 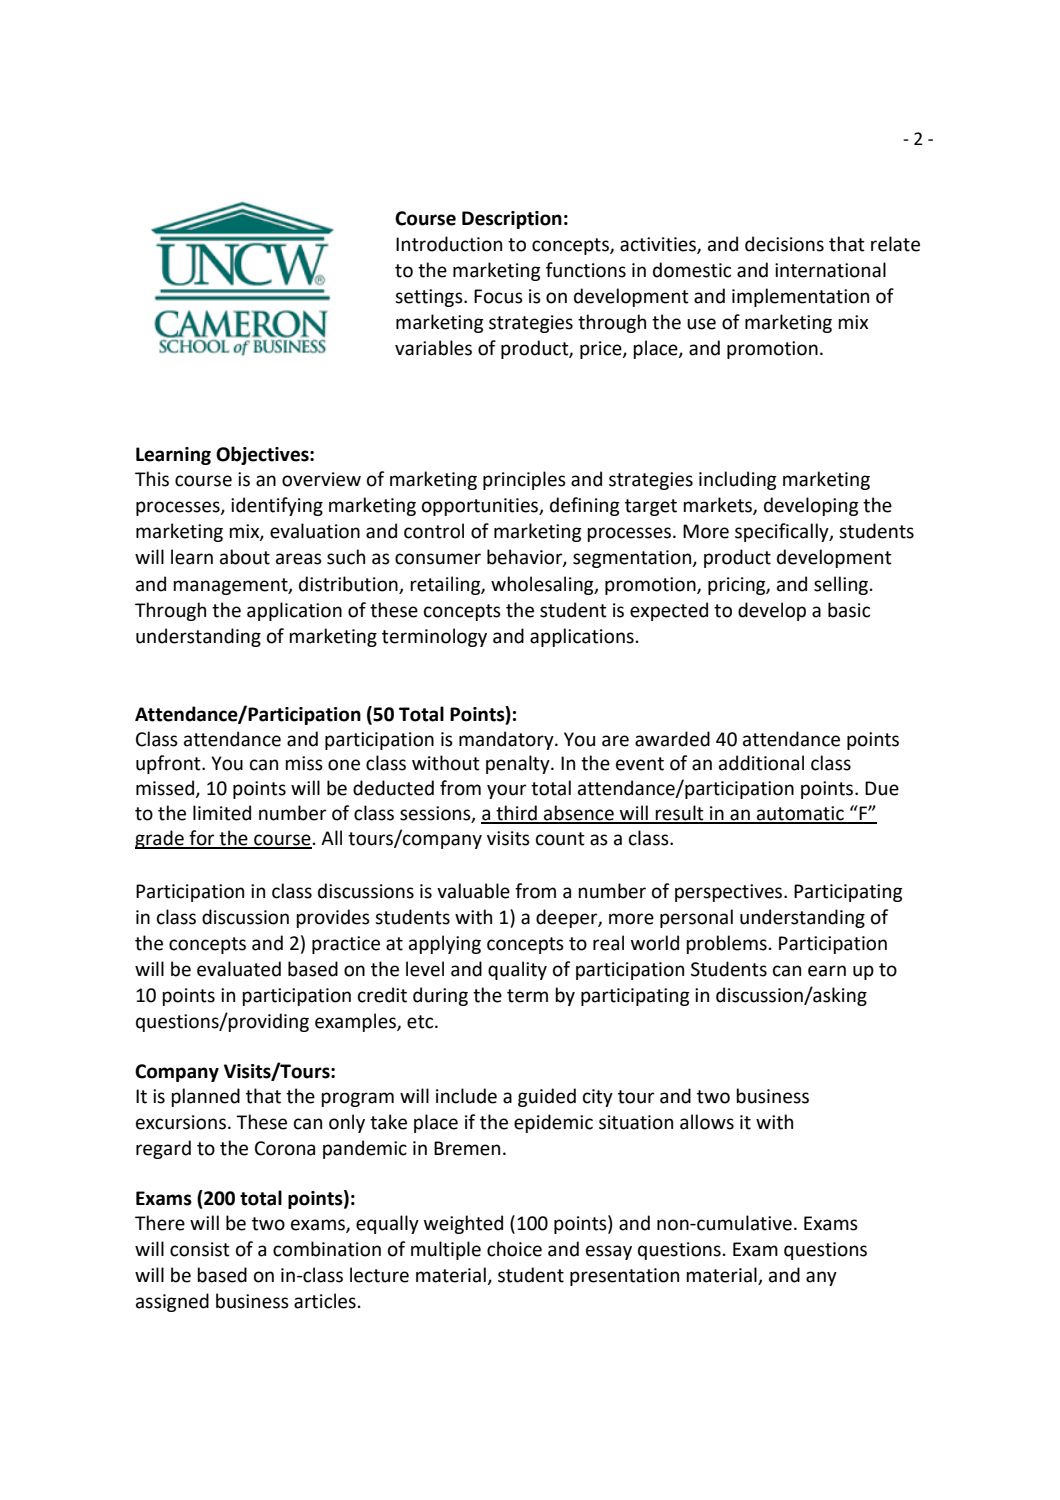 I want to click on presentation, so click(x=624, y=1277).
